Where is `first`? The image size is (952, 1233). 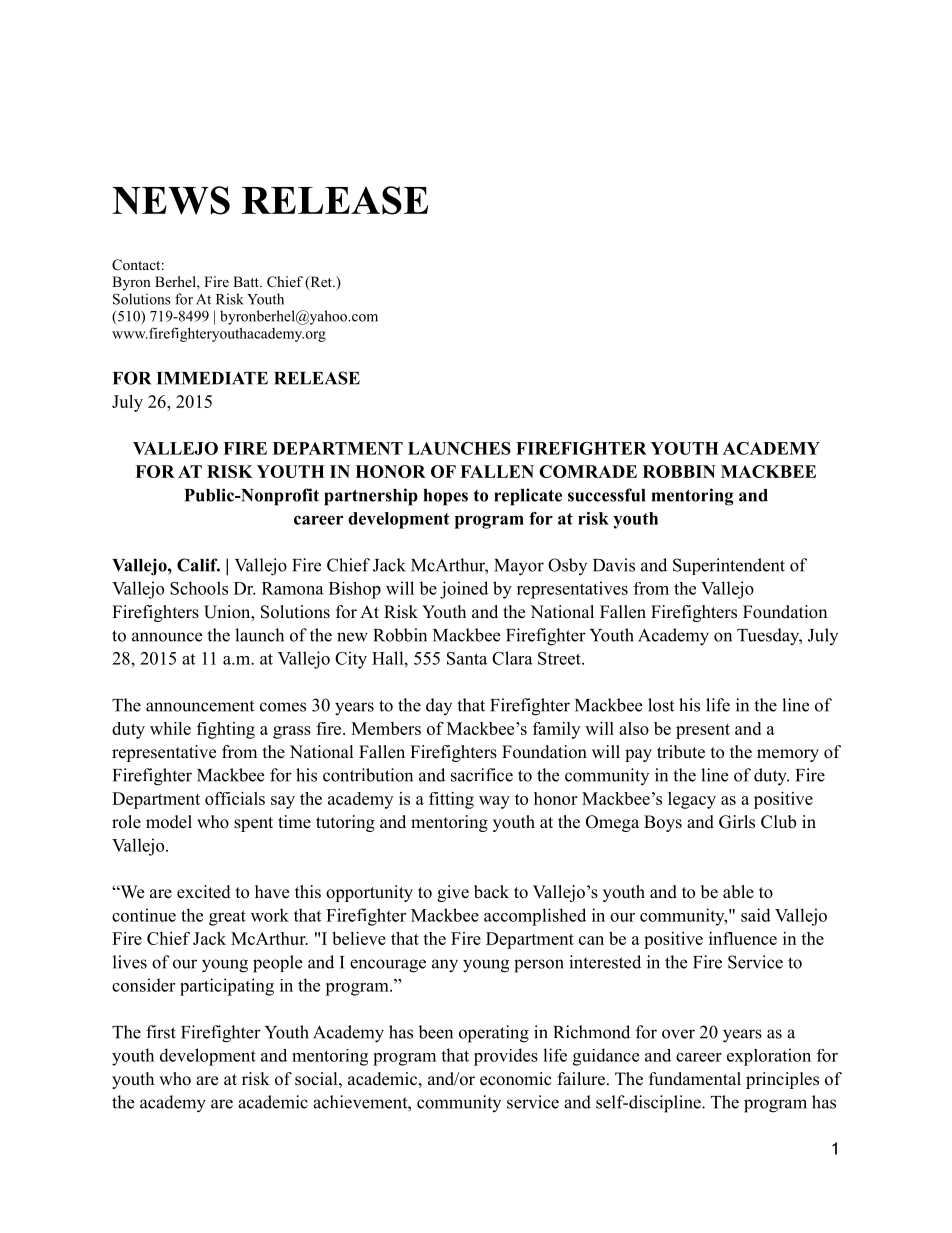
first is located at coordinates (161, 1032).
